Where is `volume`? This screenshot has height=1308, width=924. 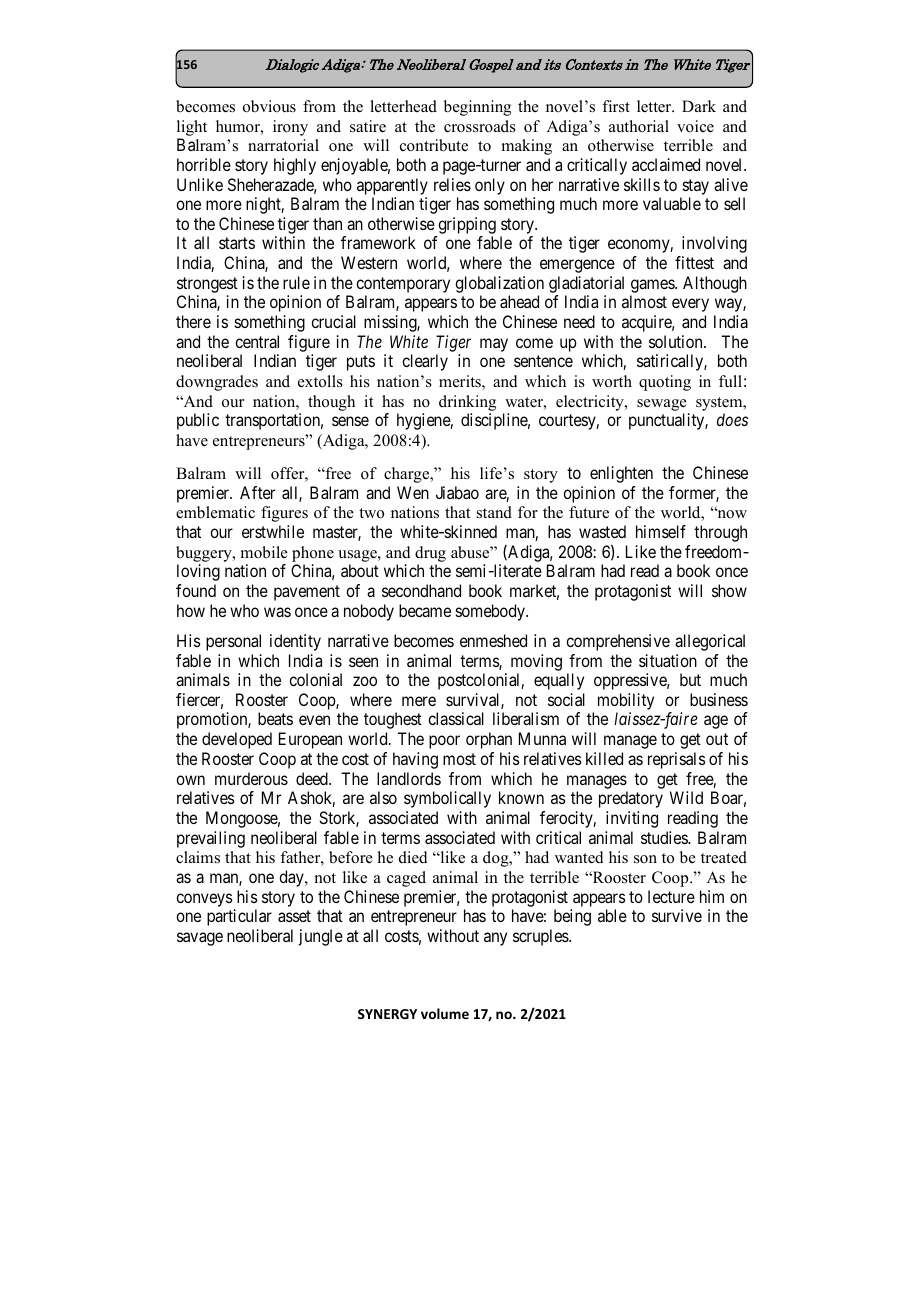
volume is located at coordinates (445, 1013).
